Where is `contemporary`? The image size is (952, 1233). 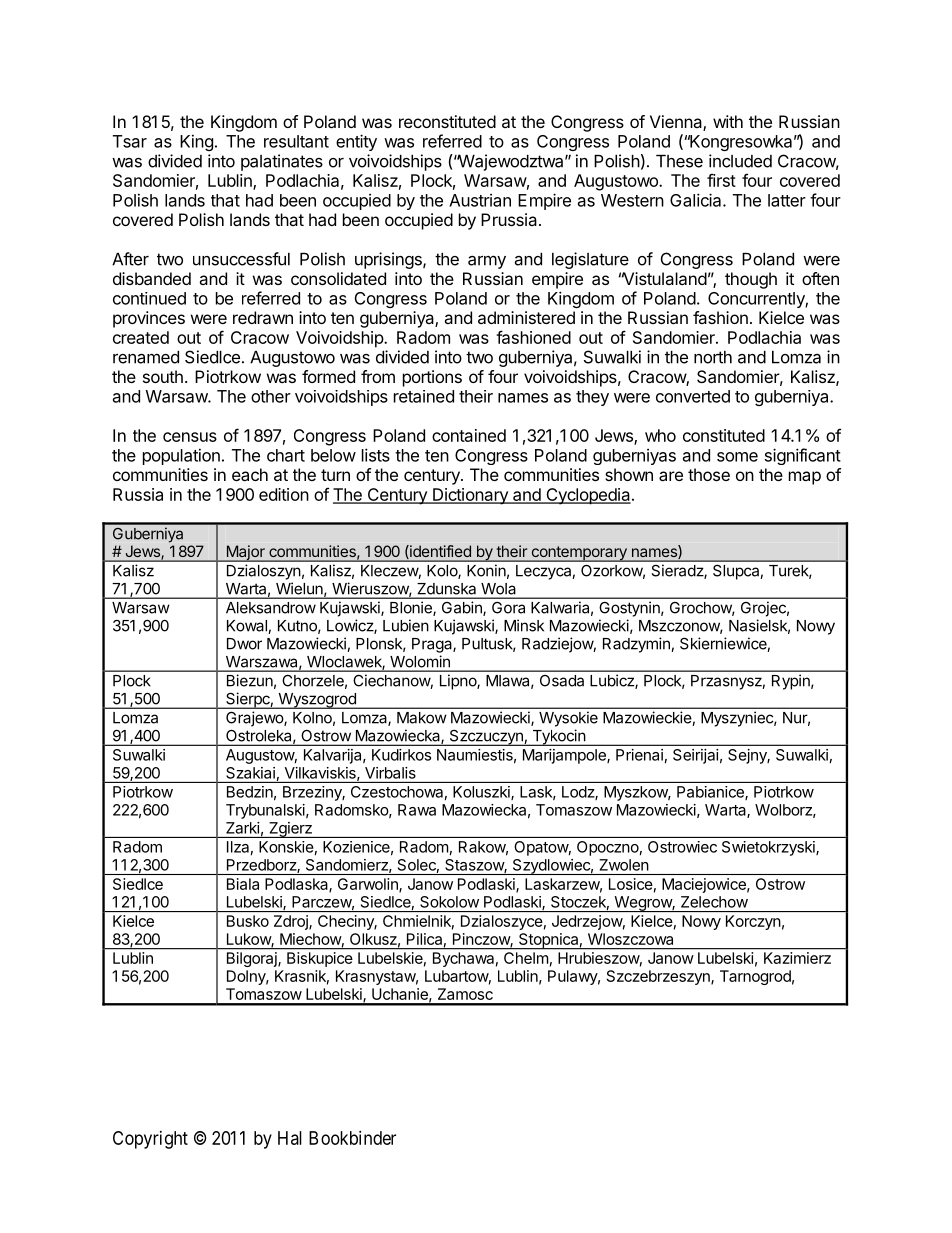
contemporary is located at coordinates (579, 554).
